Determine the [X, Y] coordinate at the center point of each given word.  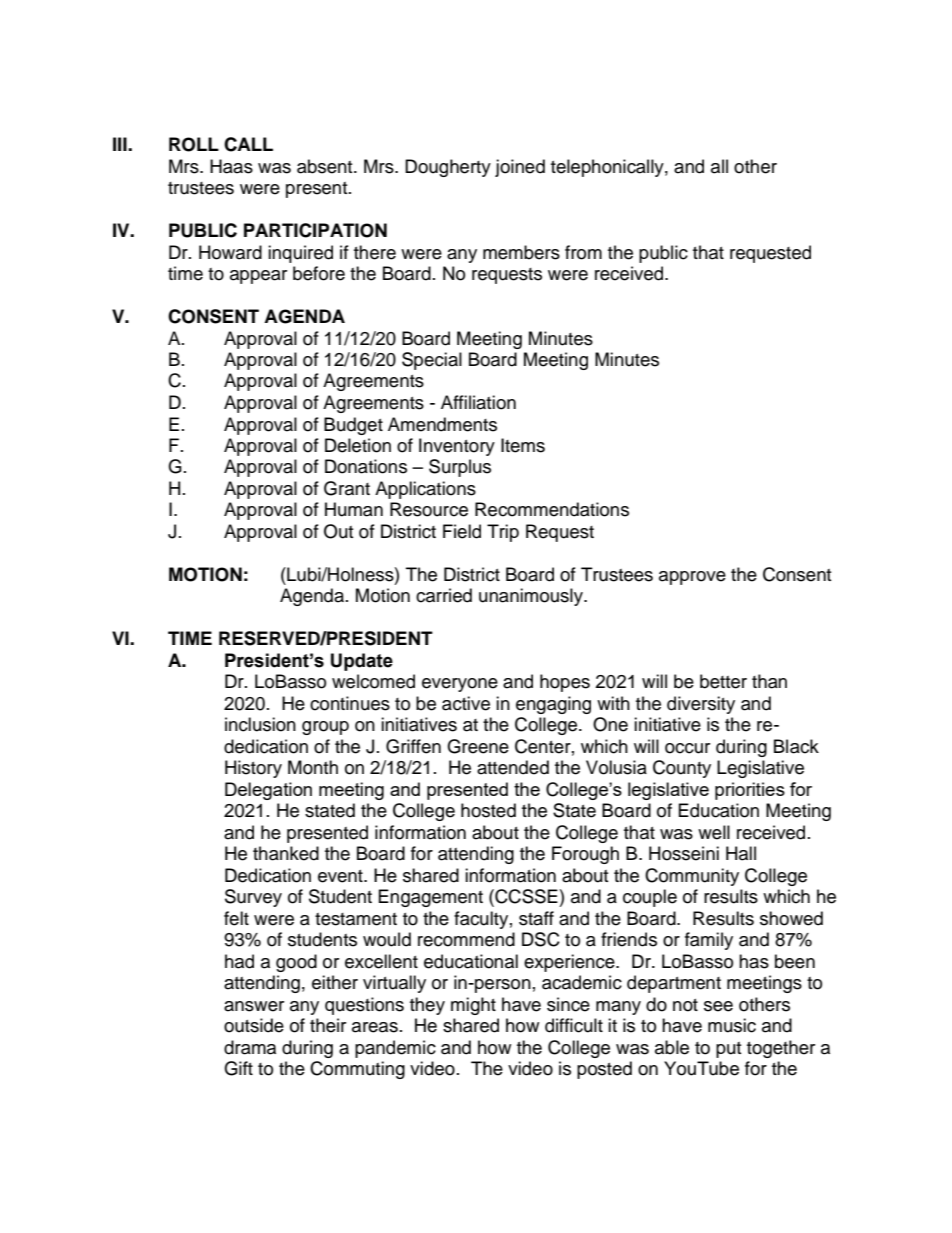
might [473, 1006]
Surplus [460, 468]
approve [692, 578]
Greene [478, 746]
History [253, 769]
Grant [347, 488]
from [583, 252]
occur [687, 748]
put [728, 1050]
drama [250, 1047]
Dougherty [448, 168]
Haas [231, 166]
